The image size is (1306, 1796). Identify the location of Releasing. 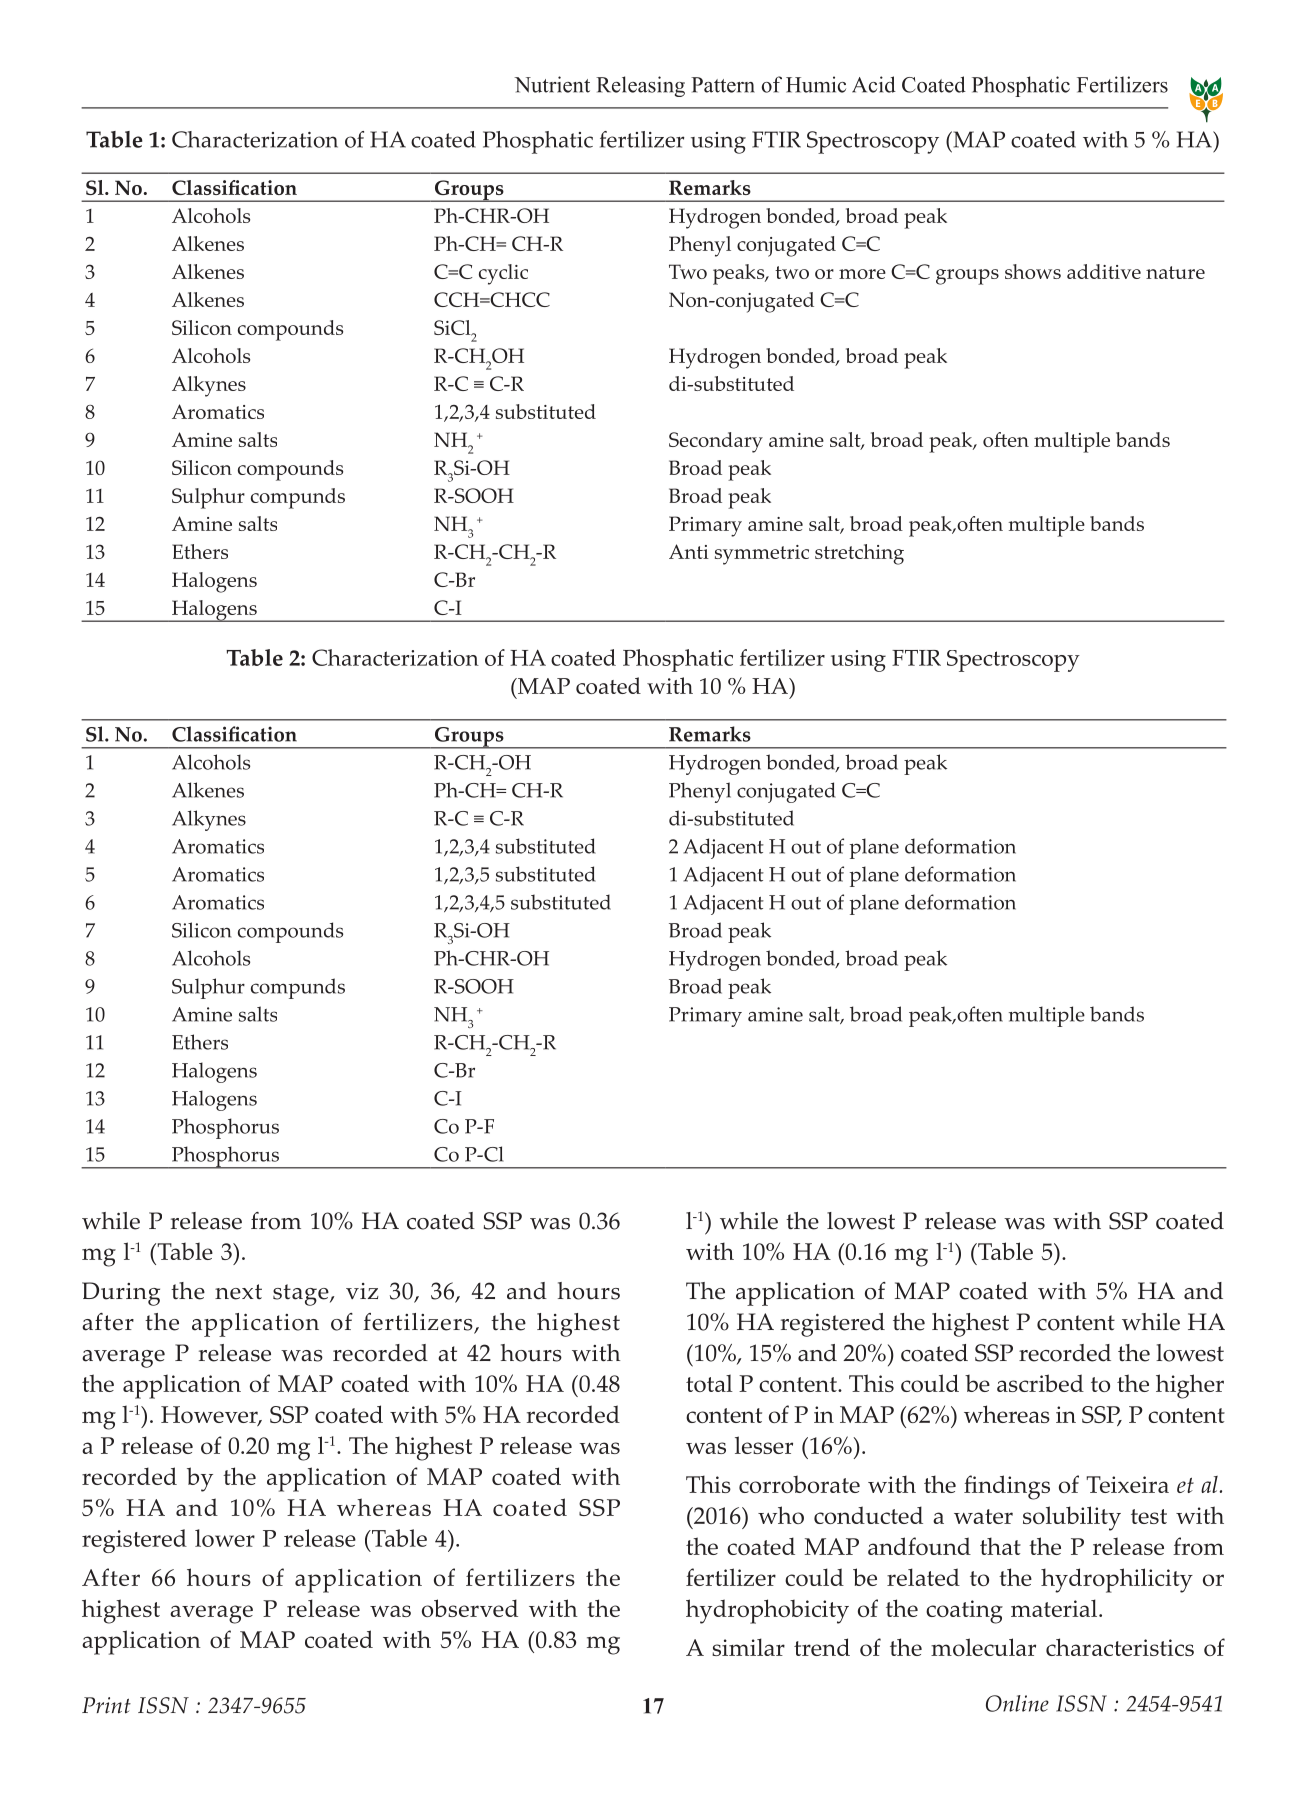
(640, 86).
